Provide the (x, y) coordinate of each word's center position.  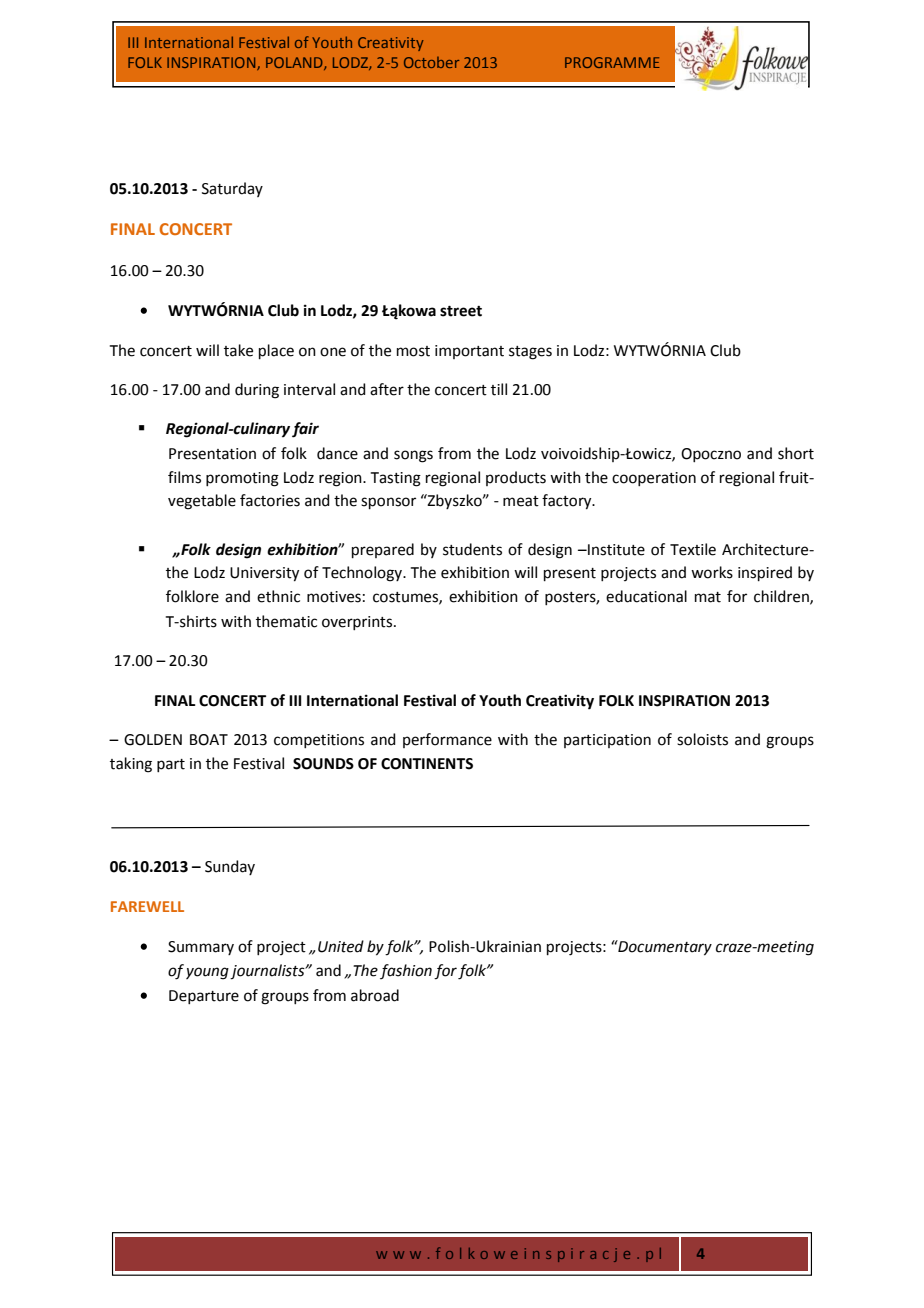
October (431, 62)
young (207, 973)
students (472, 549)
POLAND (295, 63)
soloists (702, 739)
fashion (406, 971)
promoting (242, 479)
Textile (693, 549)
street (461, 311)
